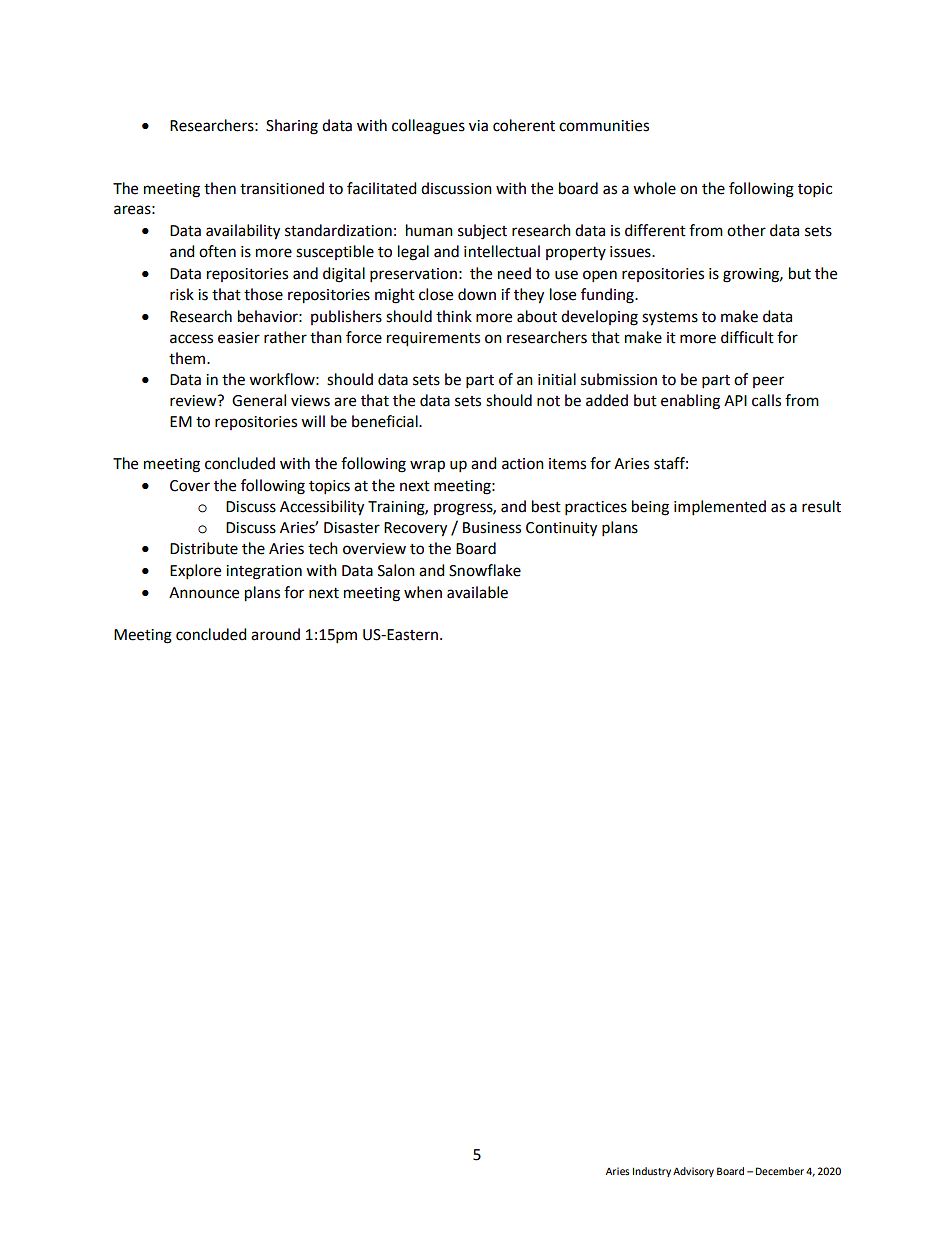 Image resolution: width=952 pixels, height=1233 pixels. I want to click on Advisory, so click(693, 1172).
